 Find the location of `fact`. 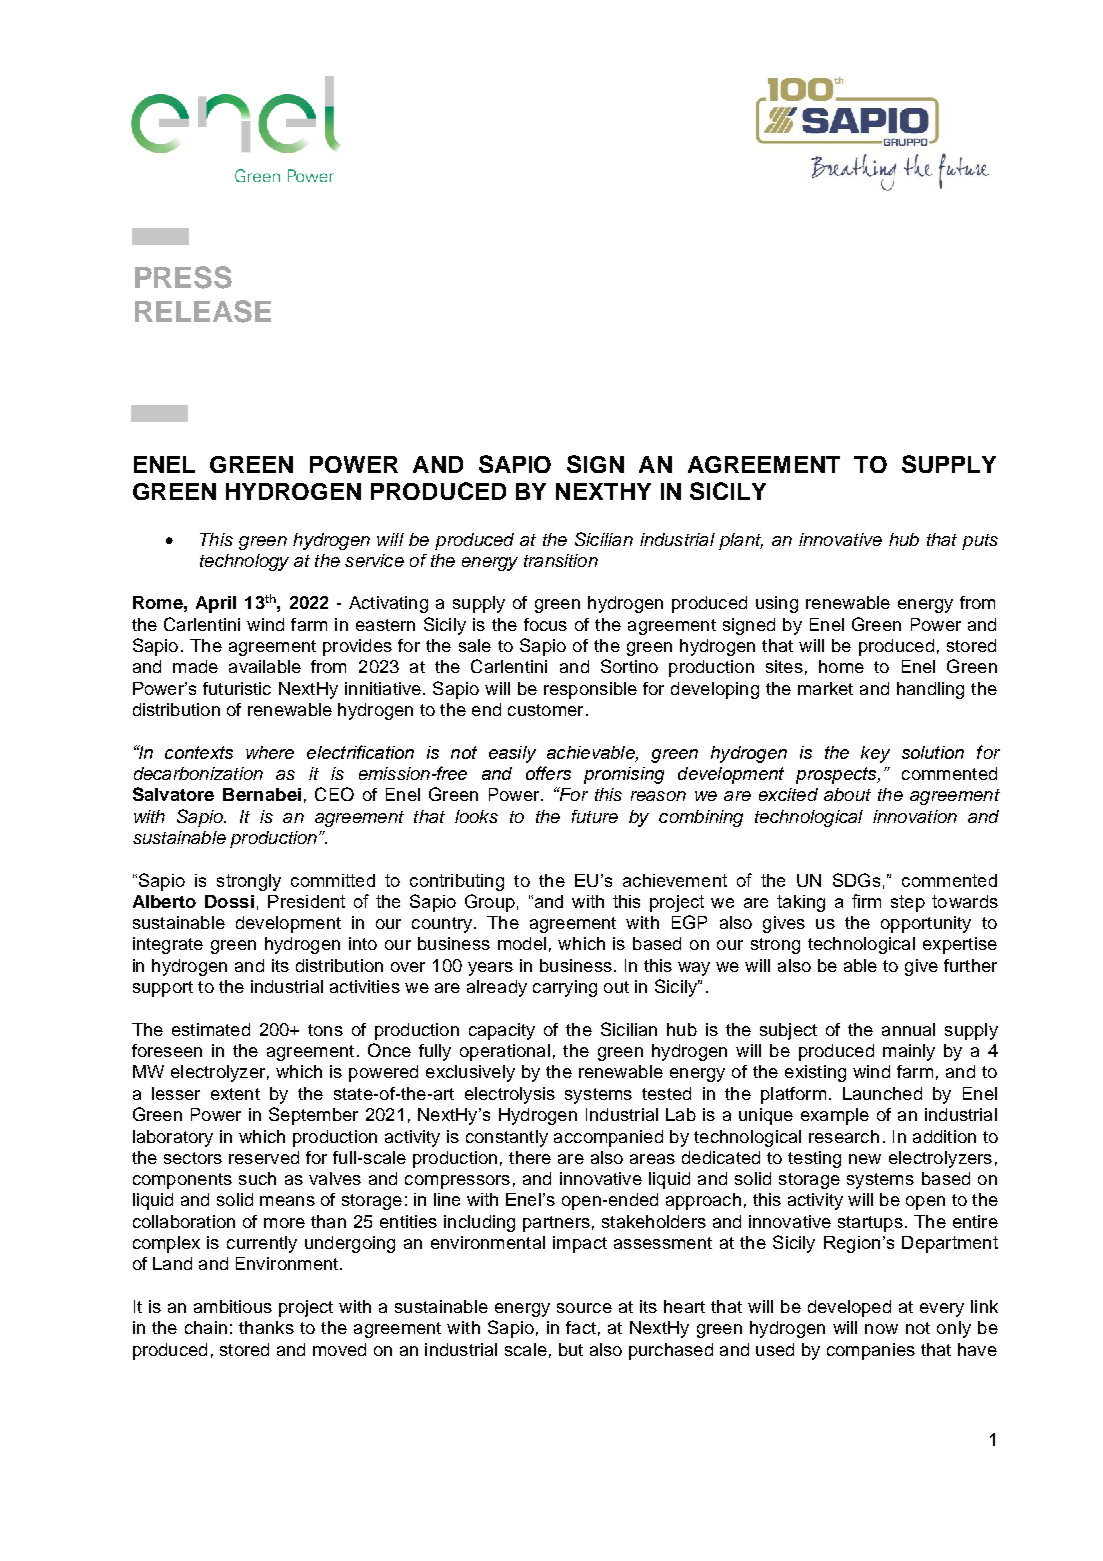

fact is located at coordinates (581, 1327).
